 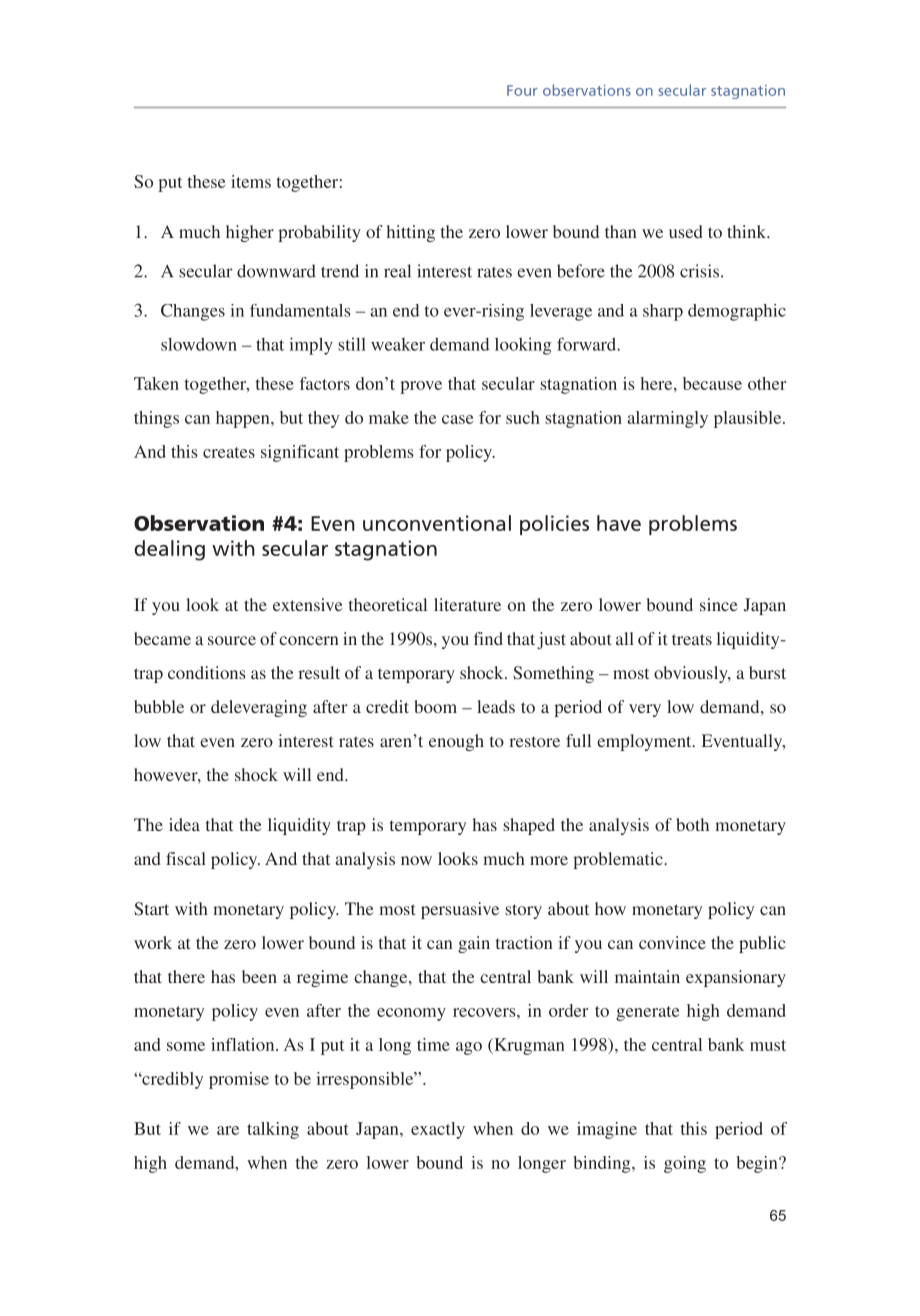 What do you see at coordinates (467, 604) in the document?
I see `literature` at bounding box center [467, 604].
